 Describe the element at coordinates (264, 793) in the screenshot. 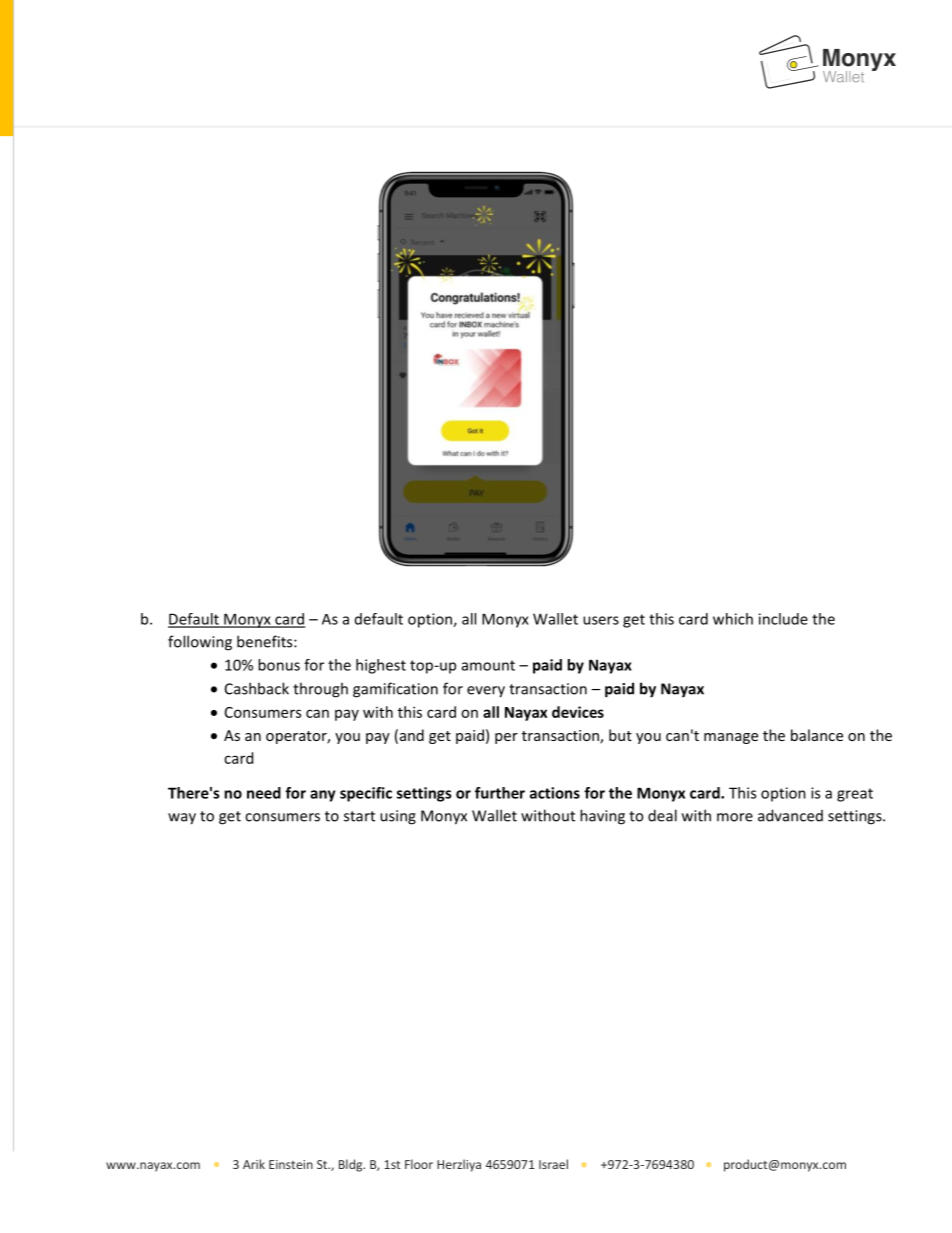

I see `need` at that location.
